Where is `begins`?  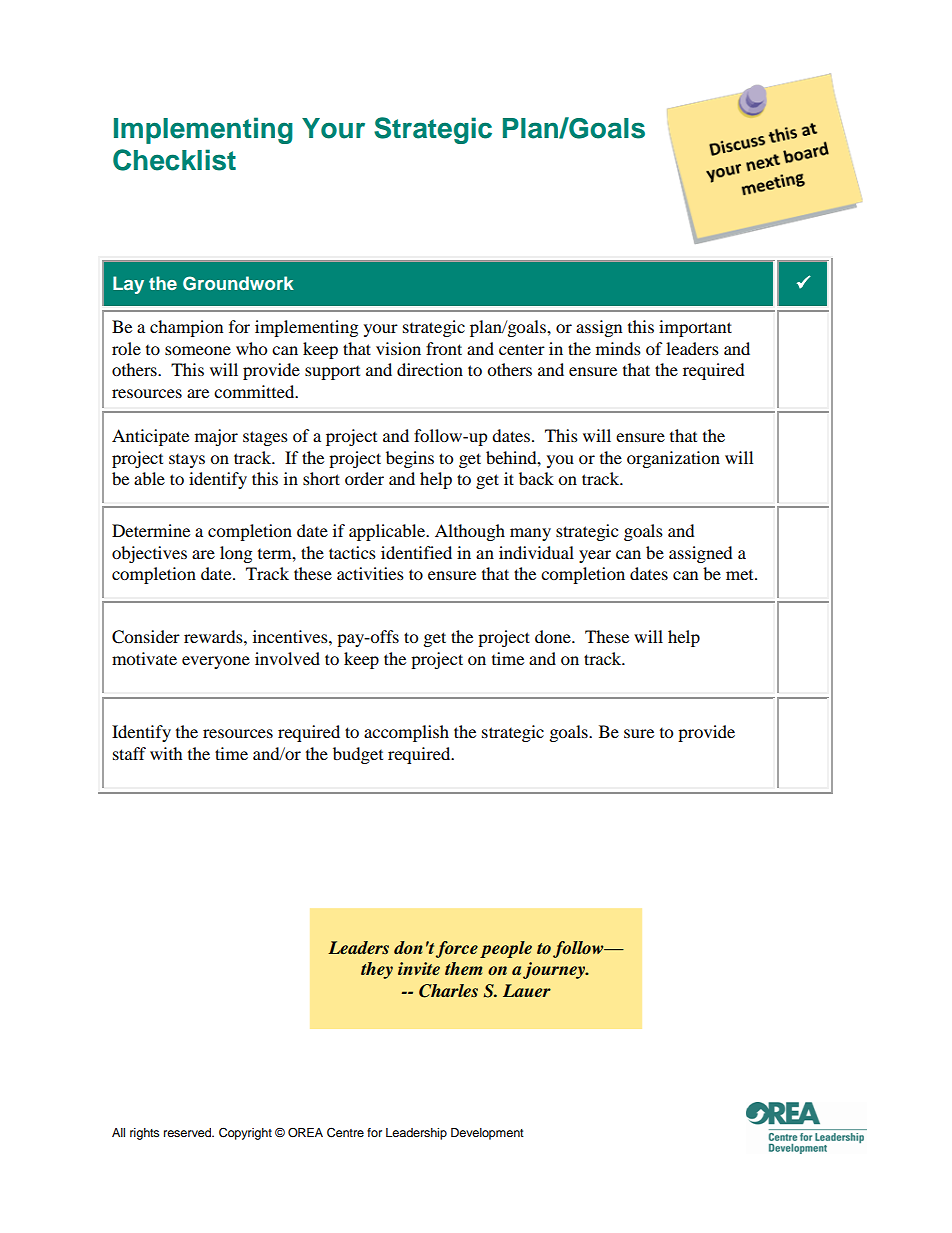
begins is located at coordinates (410, 459).
